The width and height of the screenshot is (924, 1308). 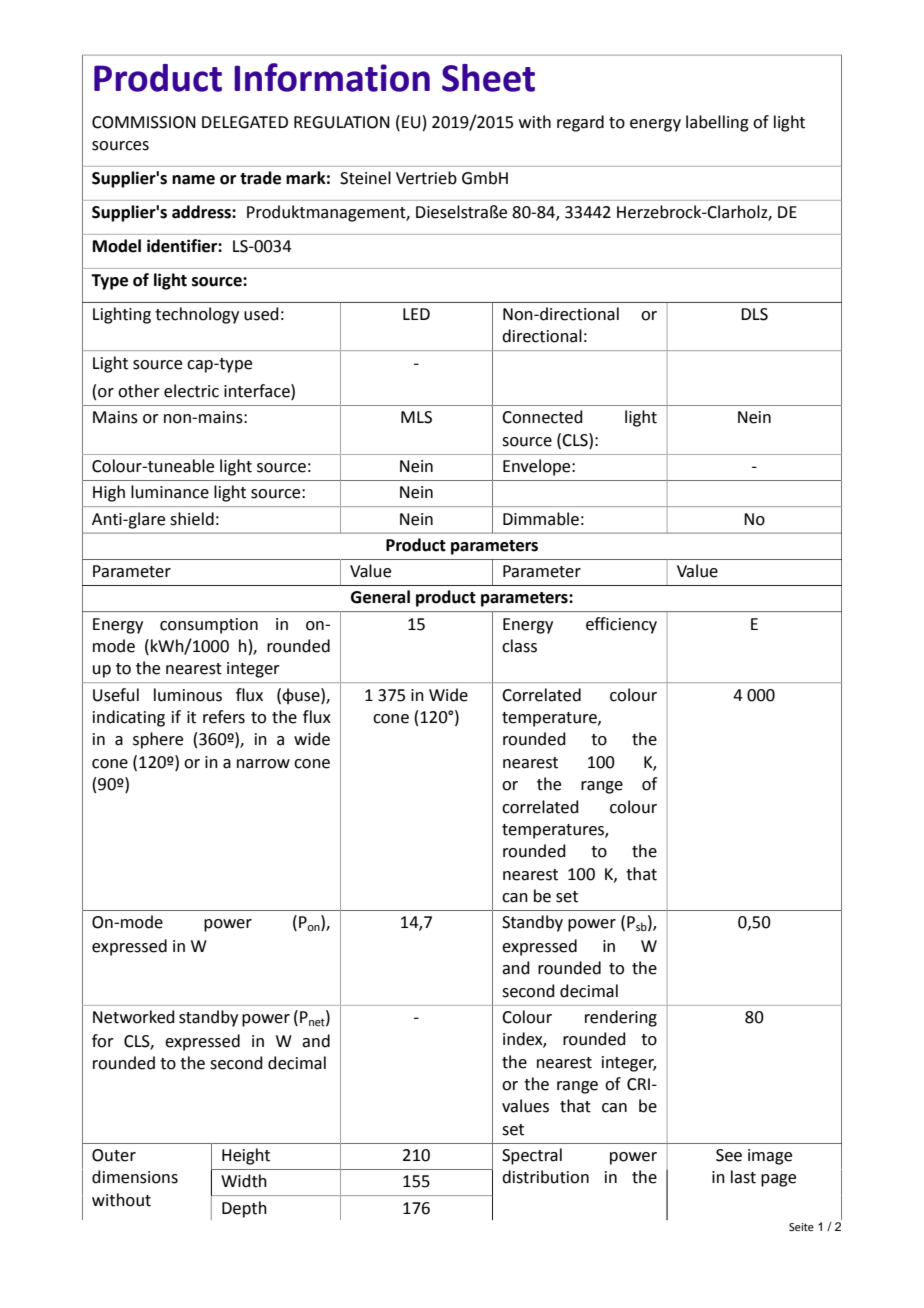 I want to click on Sheet, so click(x=488, y=78).
